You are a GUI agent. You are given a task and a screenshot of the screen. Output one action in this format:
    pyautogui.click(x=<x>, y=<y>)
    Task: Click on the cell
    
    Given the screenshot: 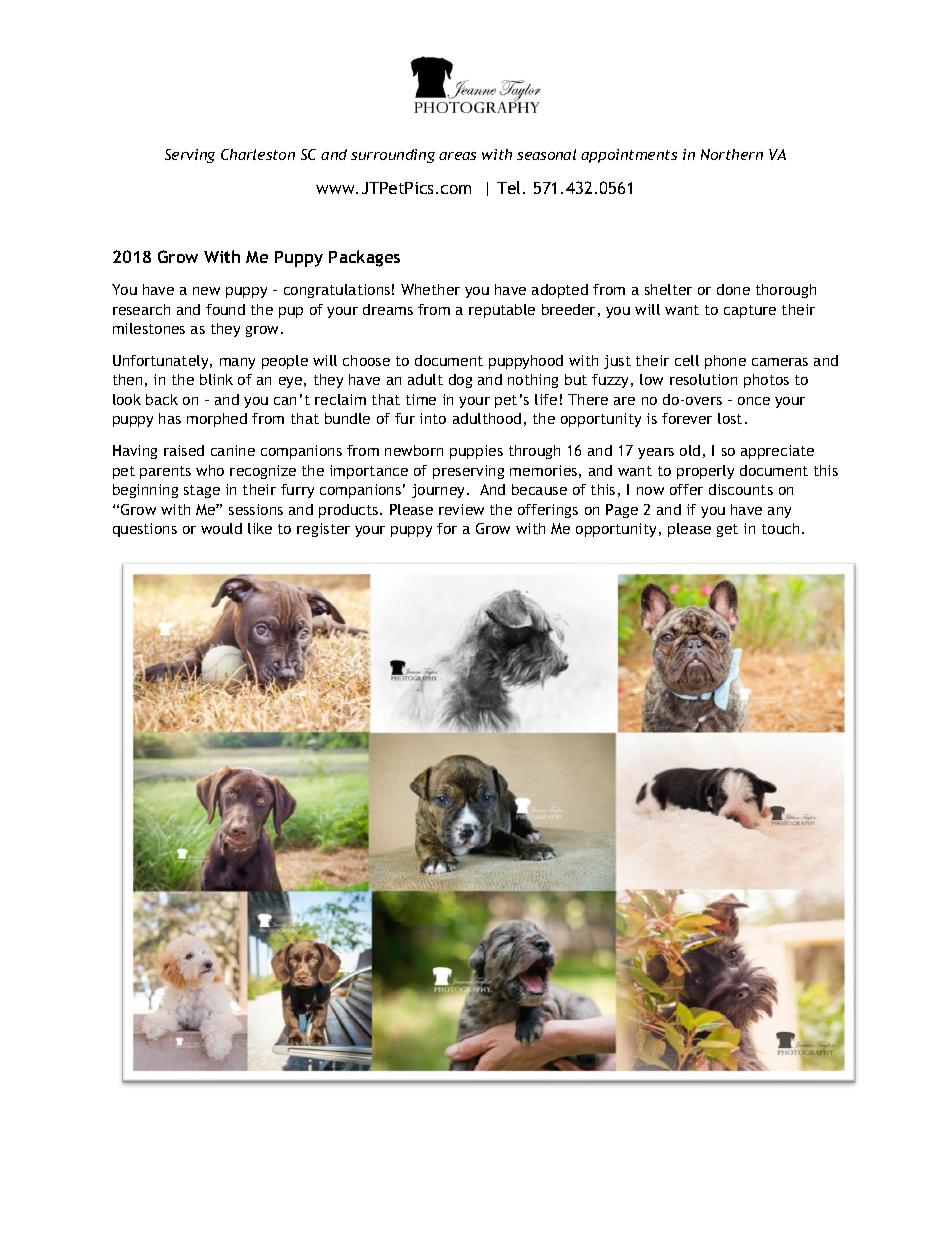 What is the action you would take?
    pyautogui.click(x=687, y=360)
